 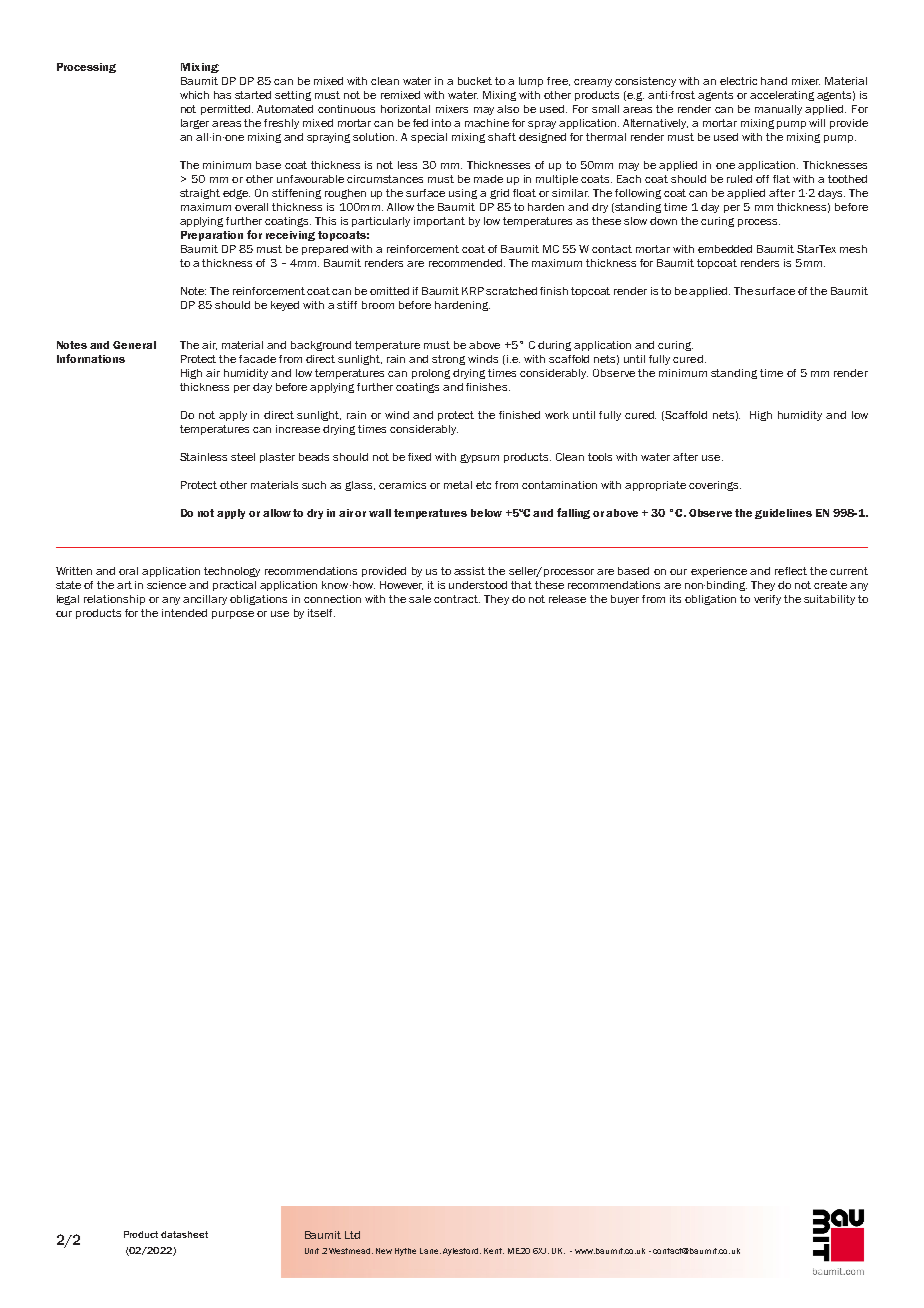 What do you see at coordinates (431, 374) in the screenshot?
I see `prolong` at bounding box center [431, 374].
